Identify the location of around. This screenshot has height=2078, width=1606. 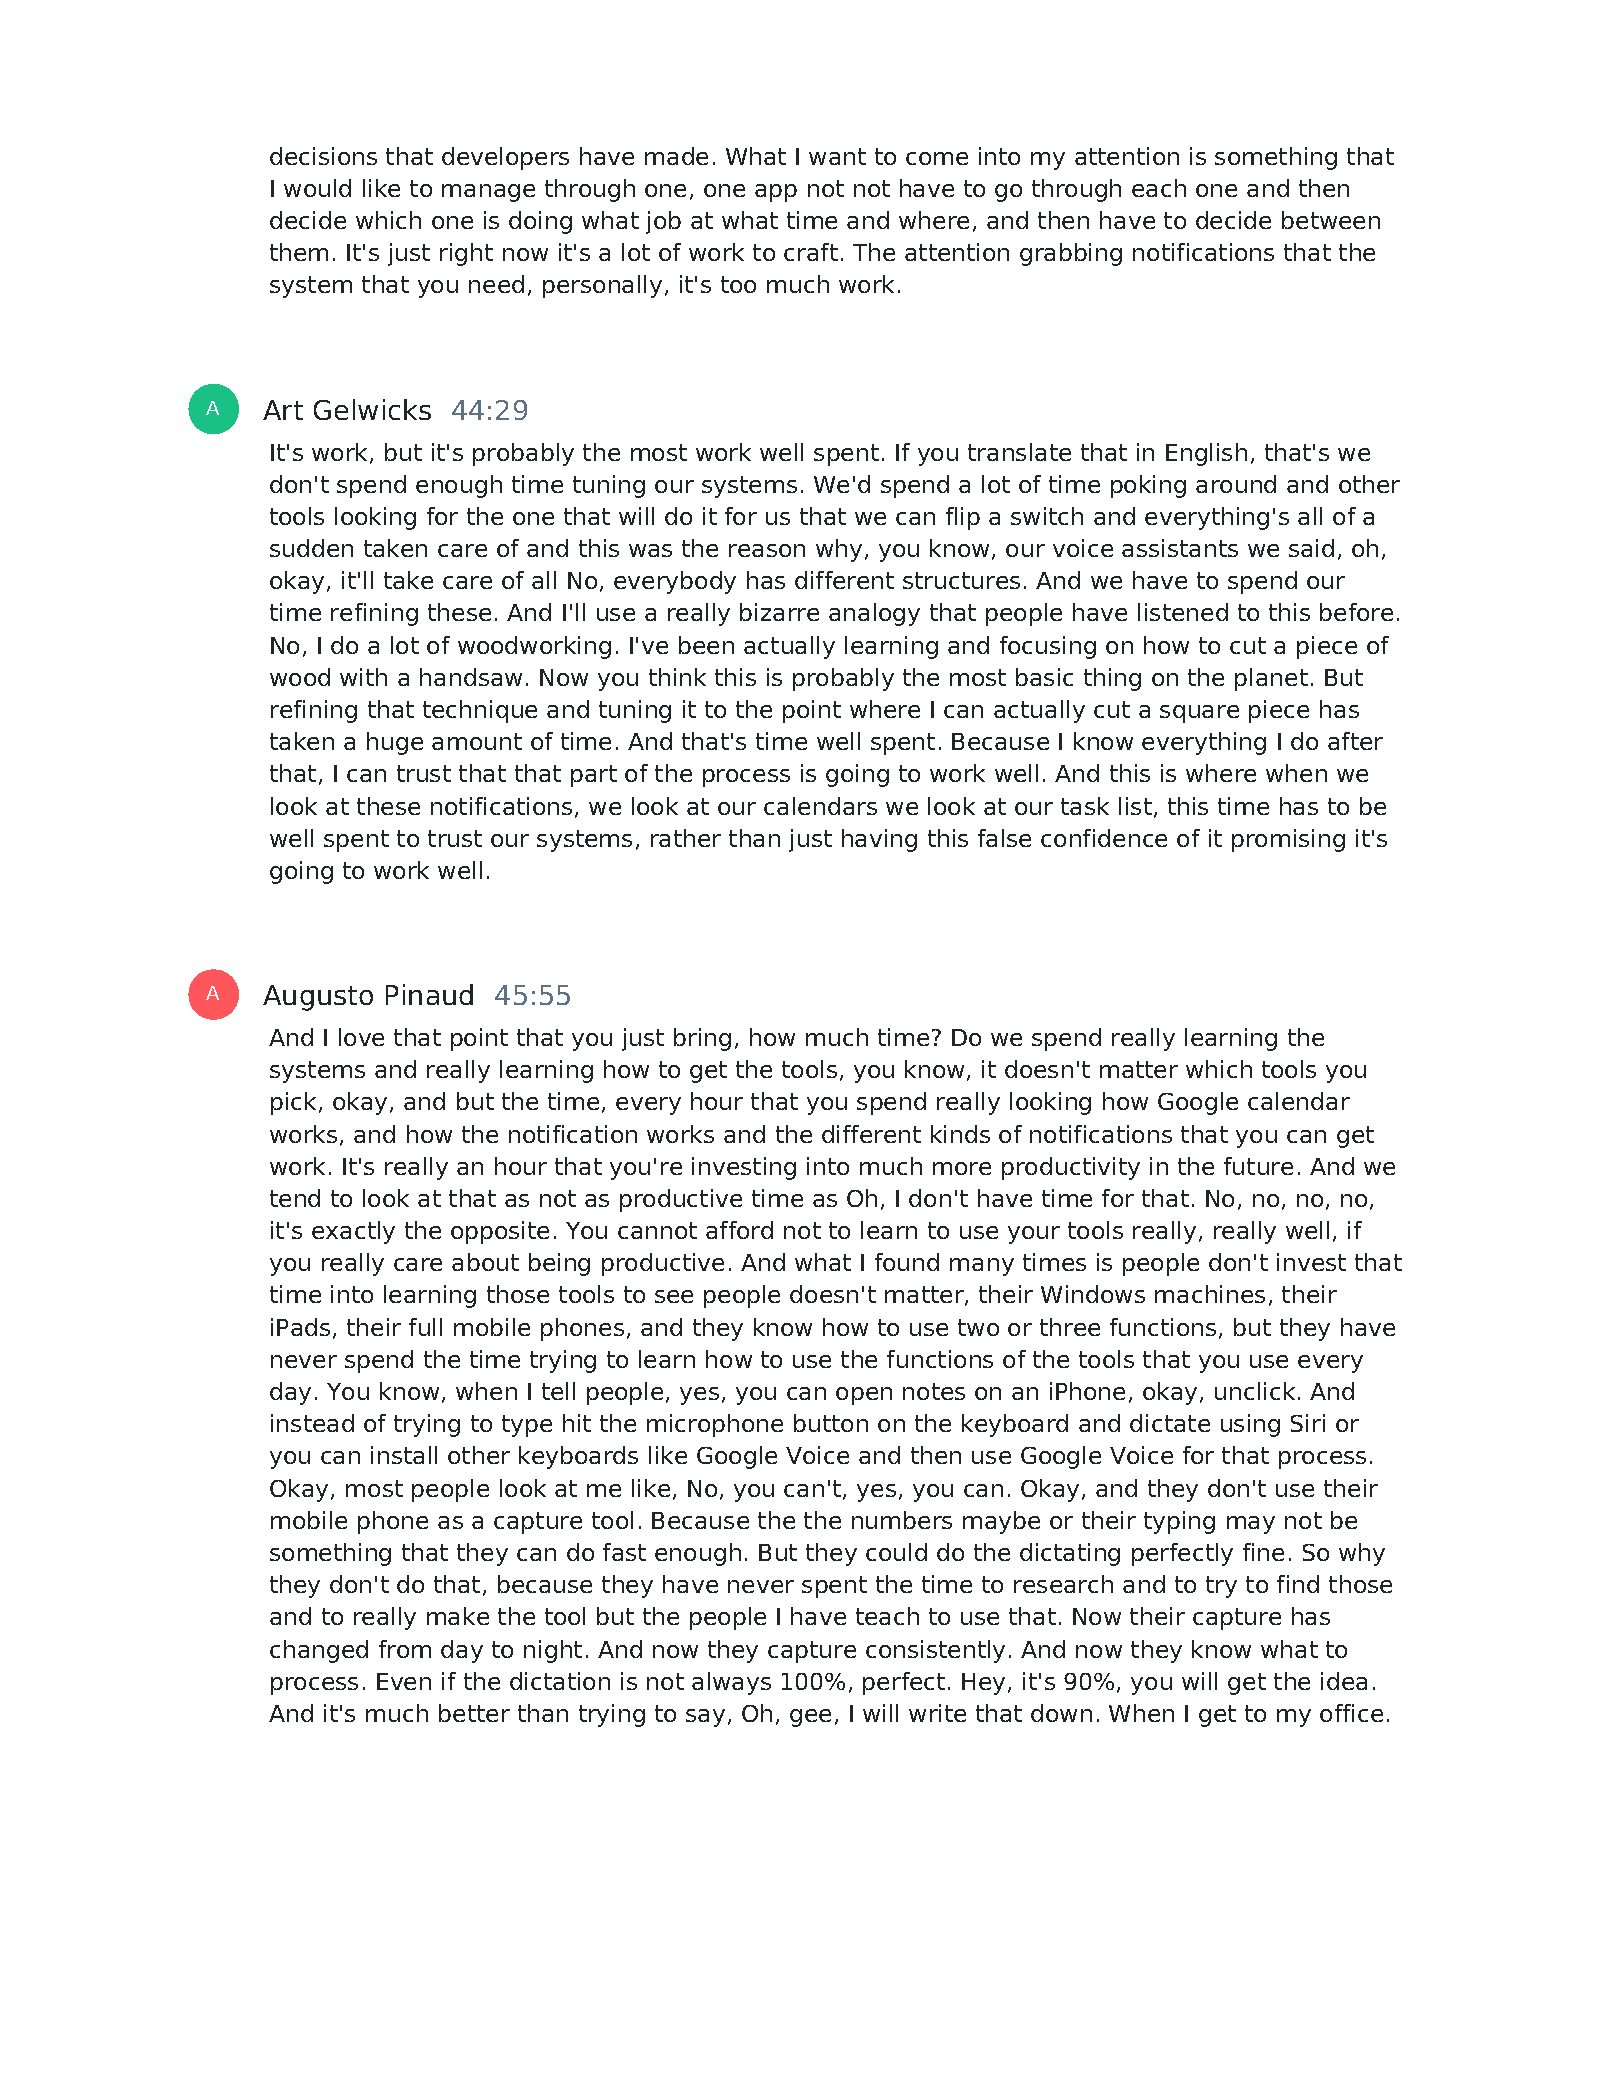
(1236, 484).
